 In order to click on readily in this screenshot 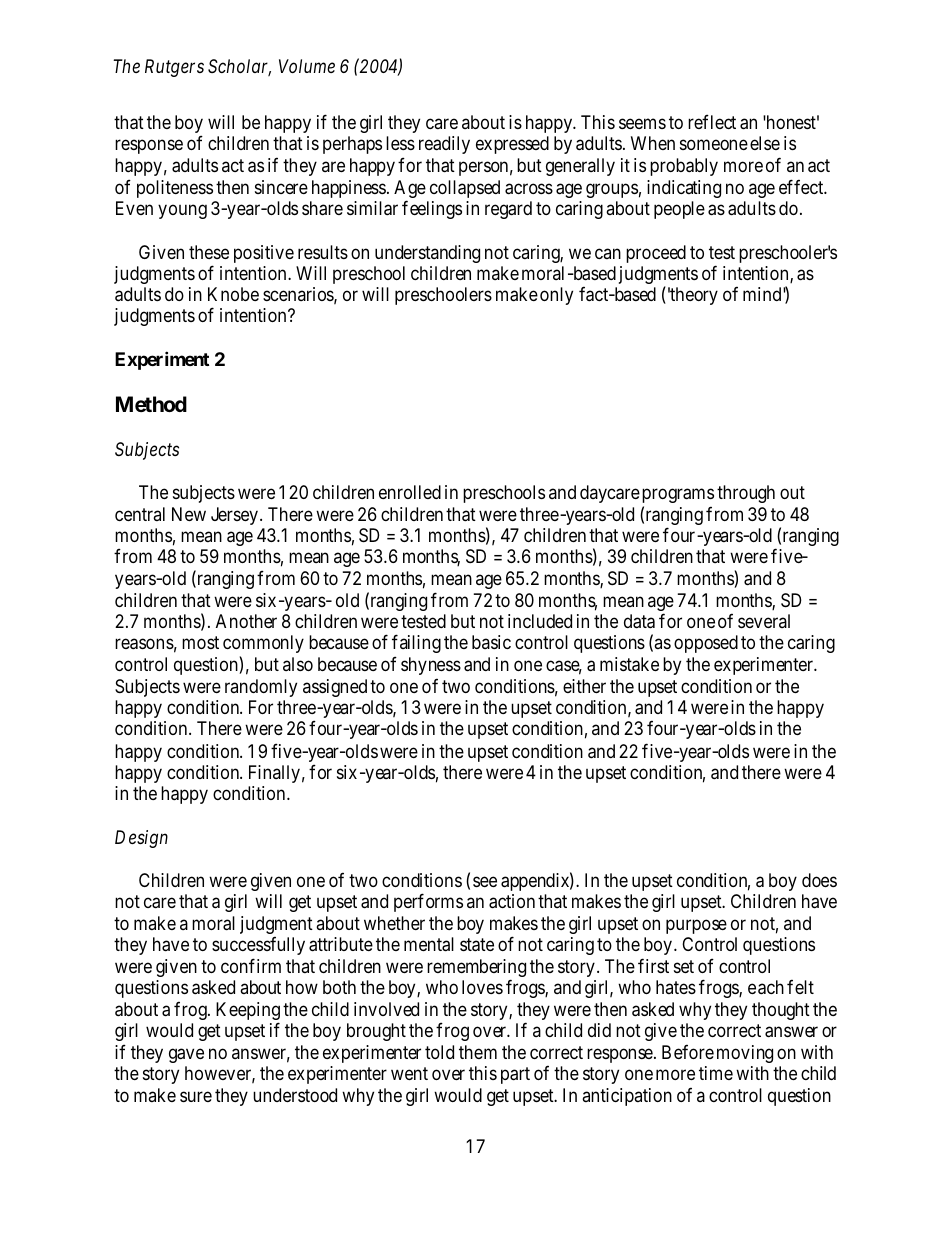, I will do `click(444, 145)`.
